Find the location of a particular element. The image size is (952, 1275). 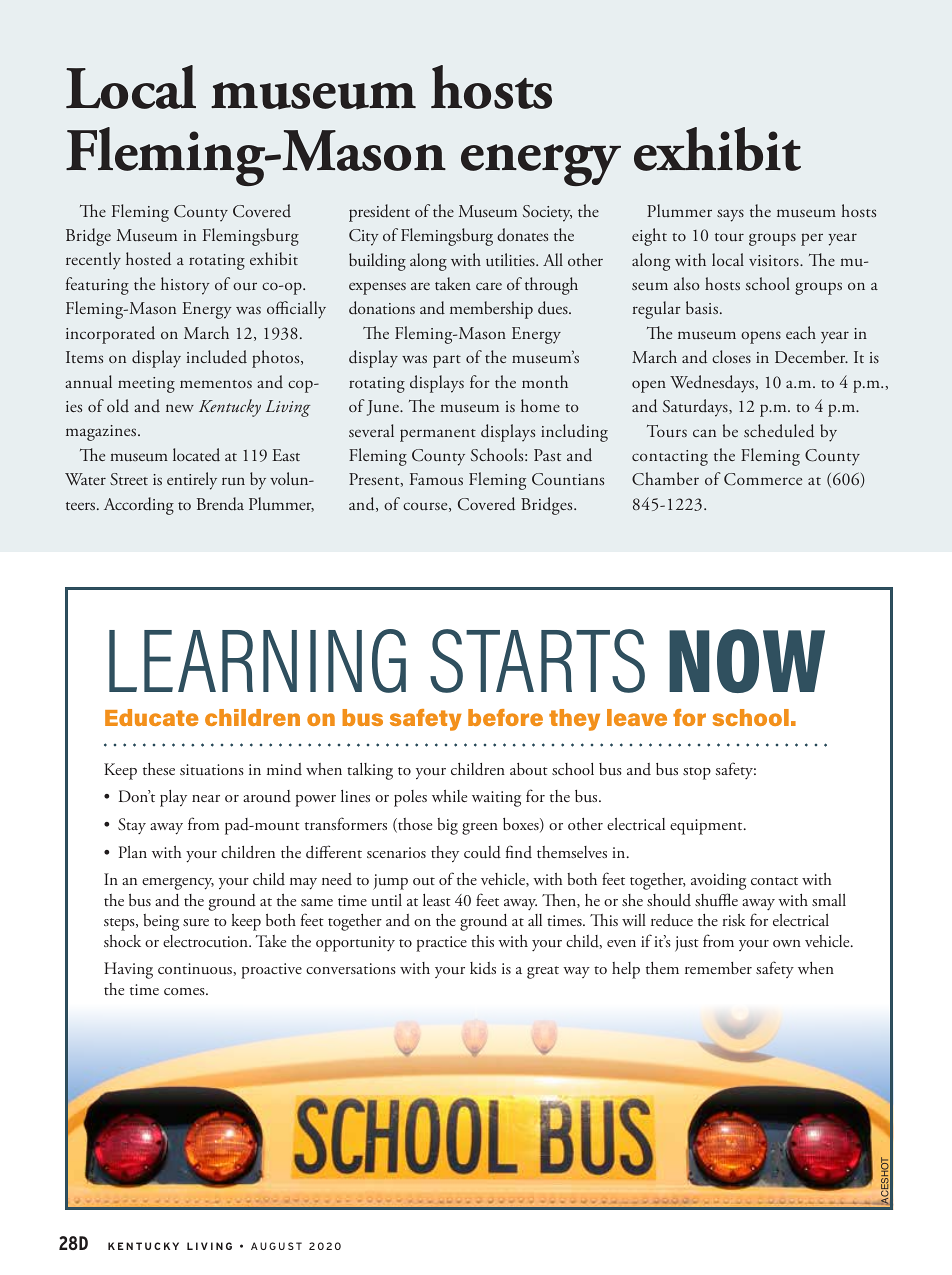

utilities is located at coordinates (511, 259).
